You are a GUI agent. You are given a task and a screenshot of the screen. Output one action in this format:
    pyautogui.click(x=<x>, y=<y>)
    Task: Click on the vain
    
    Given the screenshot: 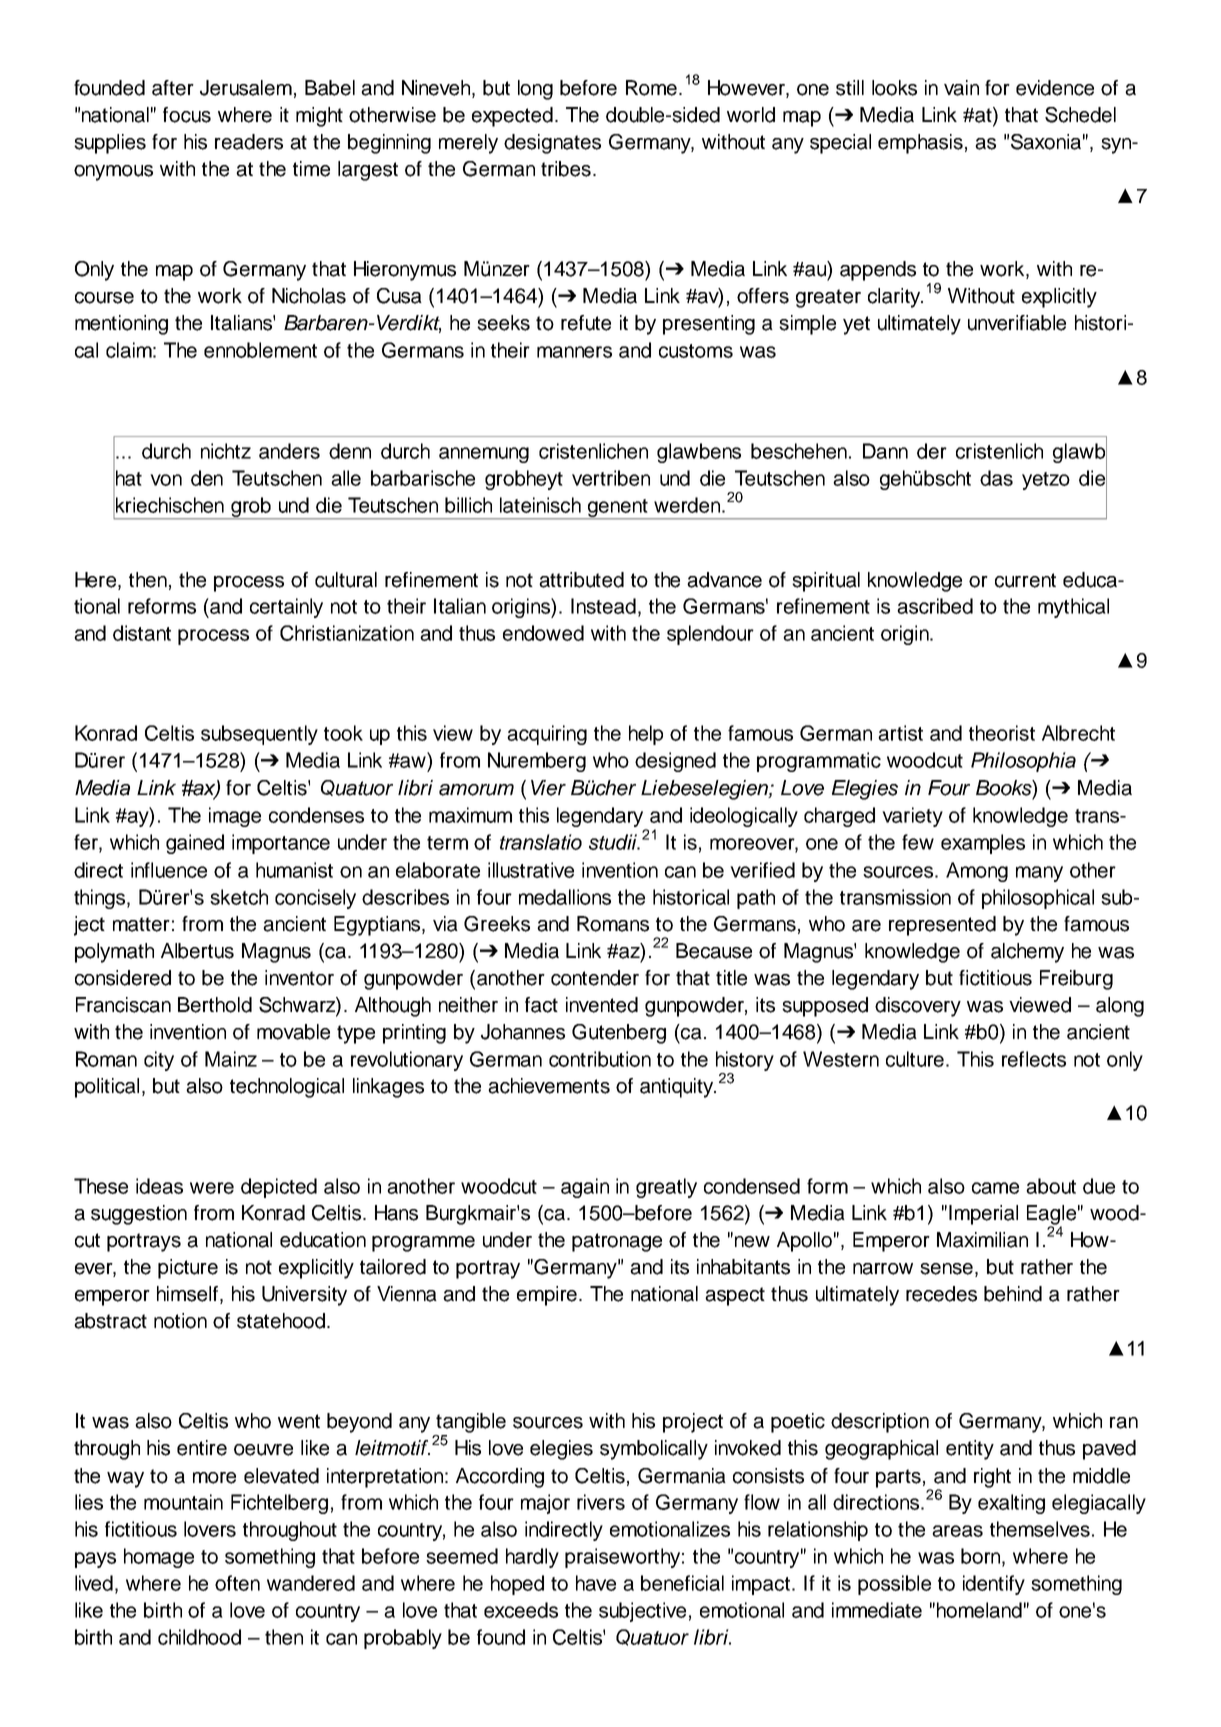 What is the action you would take?
    pyautogui.click(x=961, y=88)
